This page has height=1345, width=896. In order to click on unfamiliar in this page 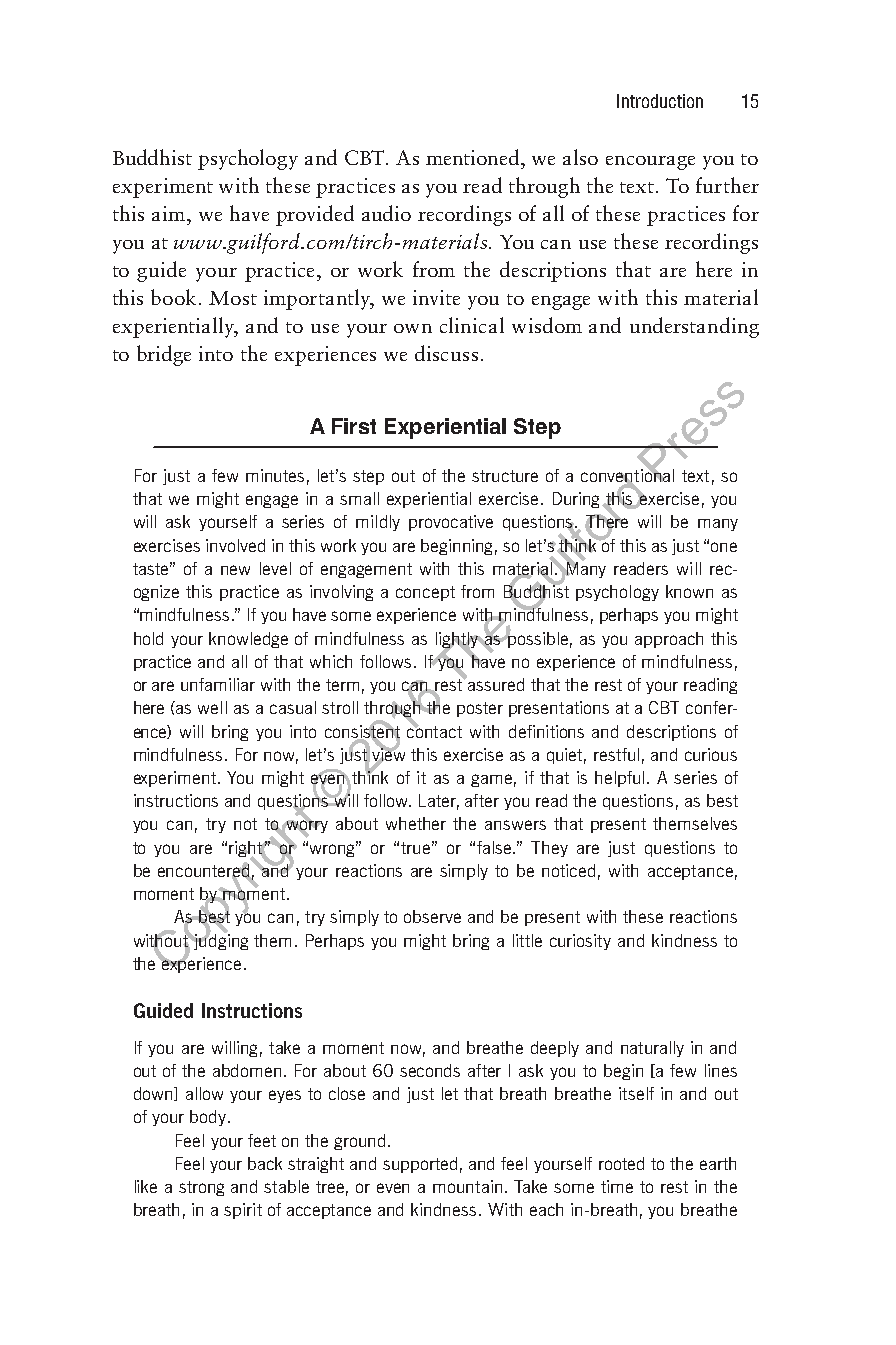, I will do `click(218, 684)`.
